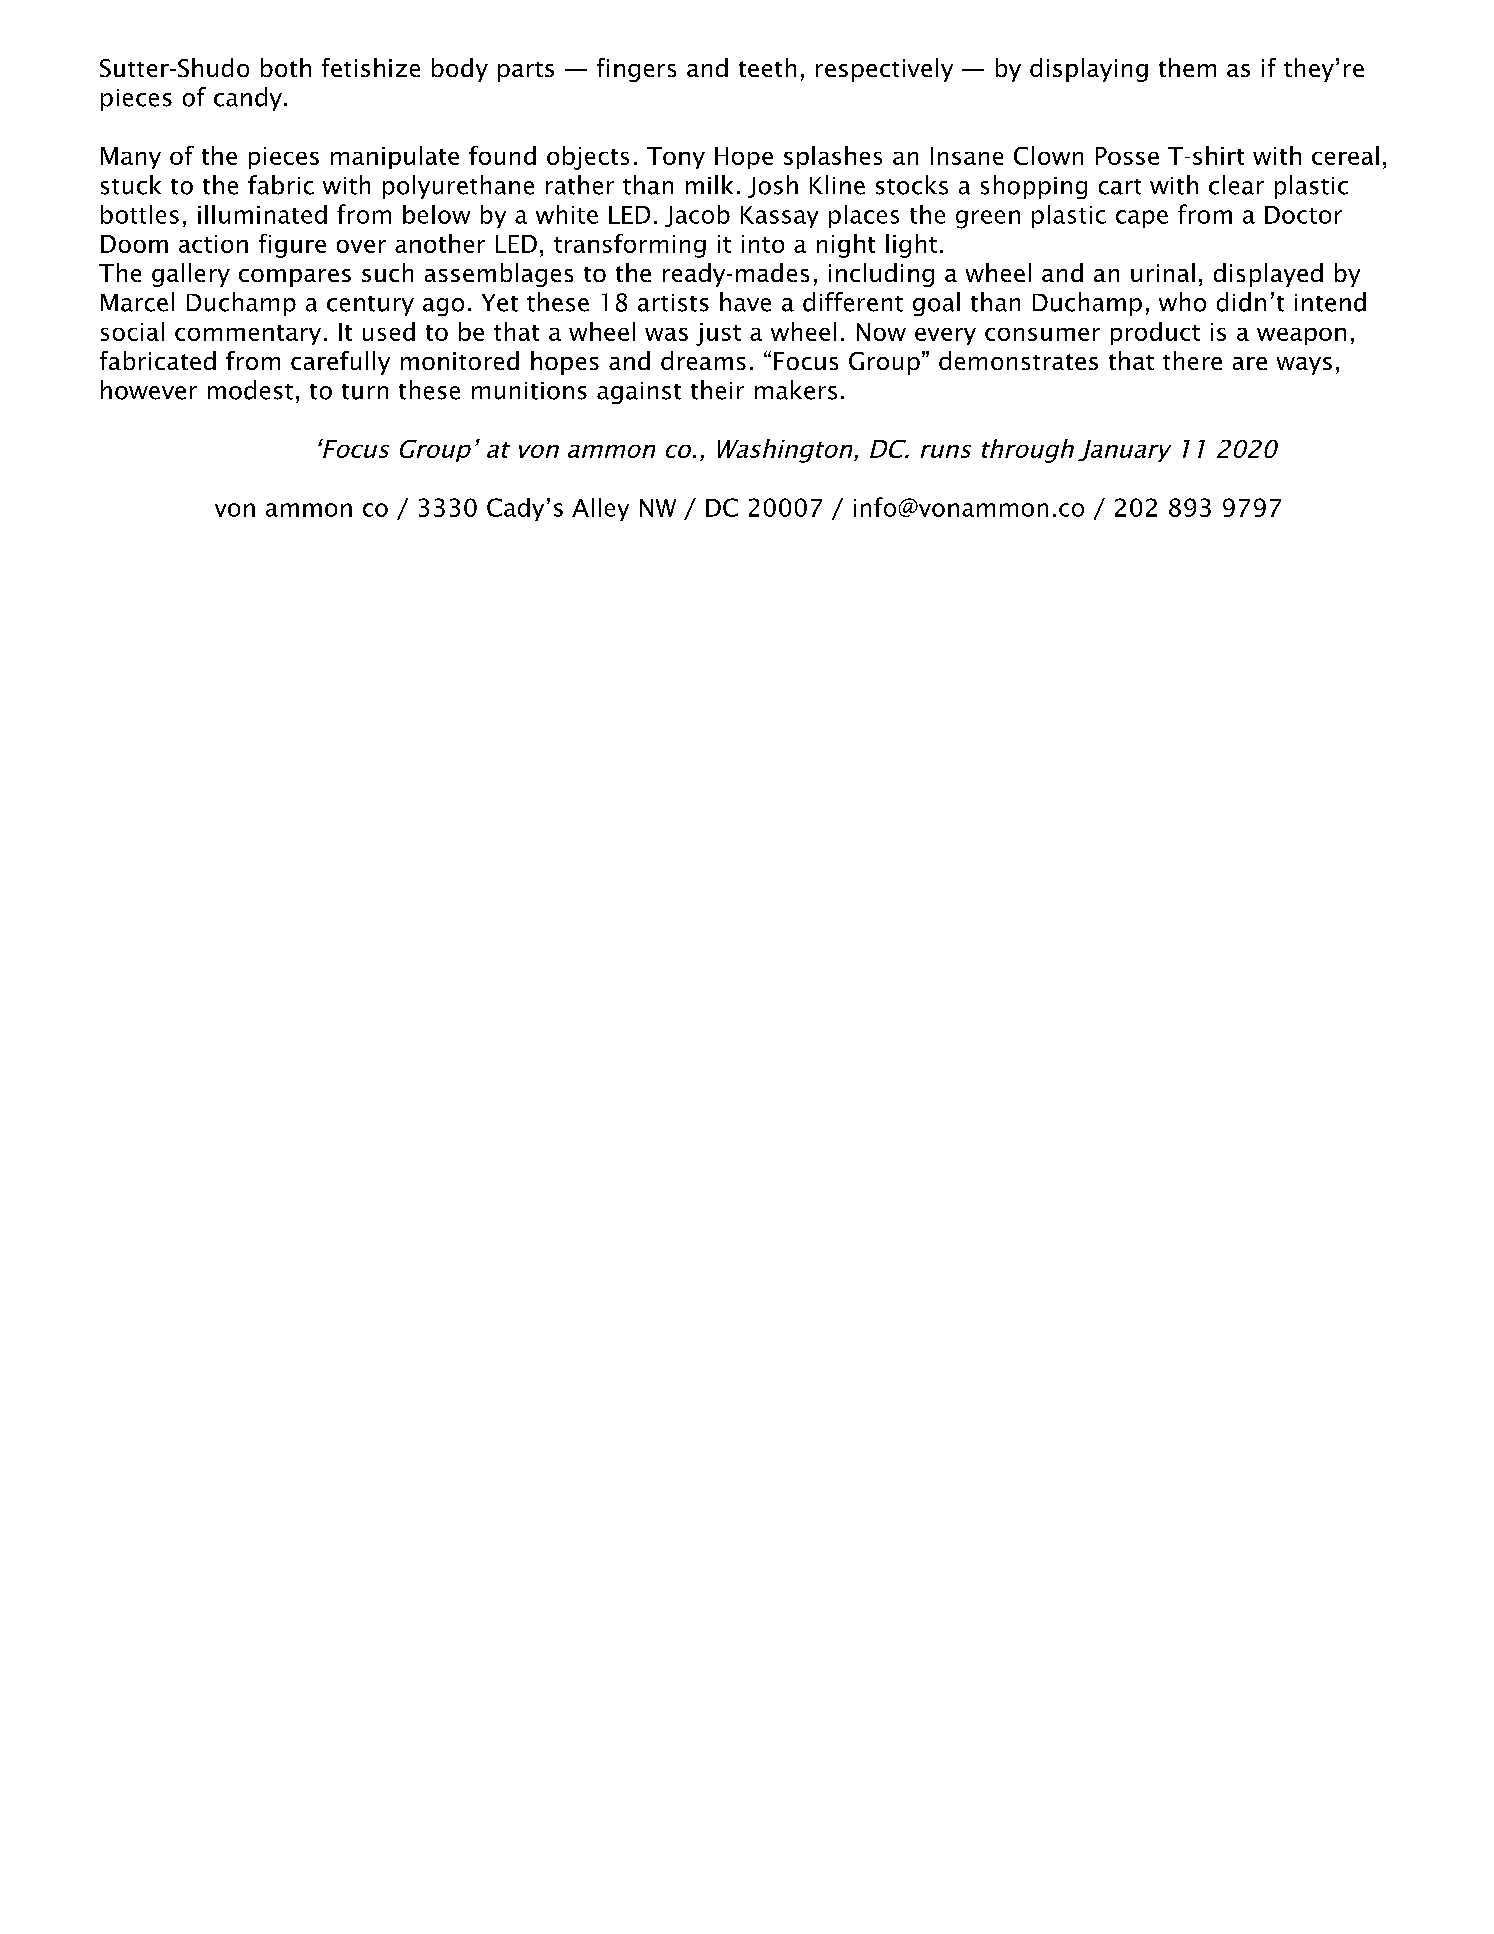  I want to click on their, so click(717, 390).
